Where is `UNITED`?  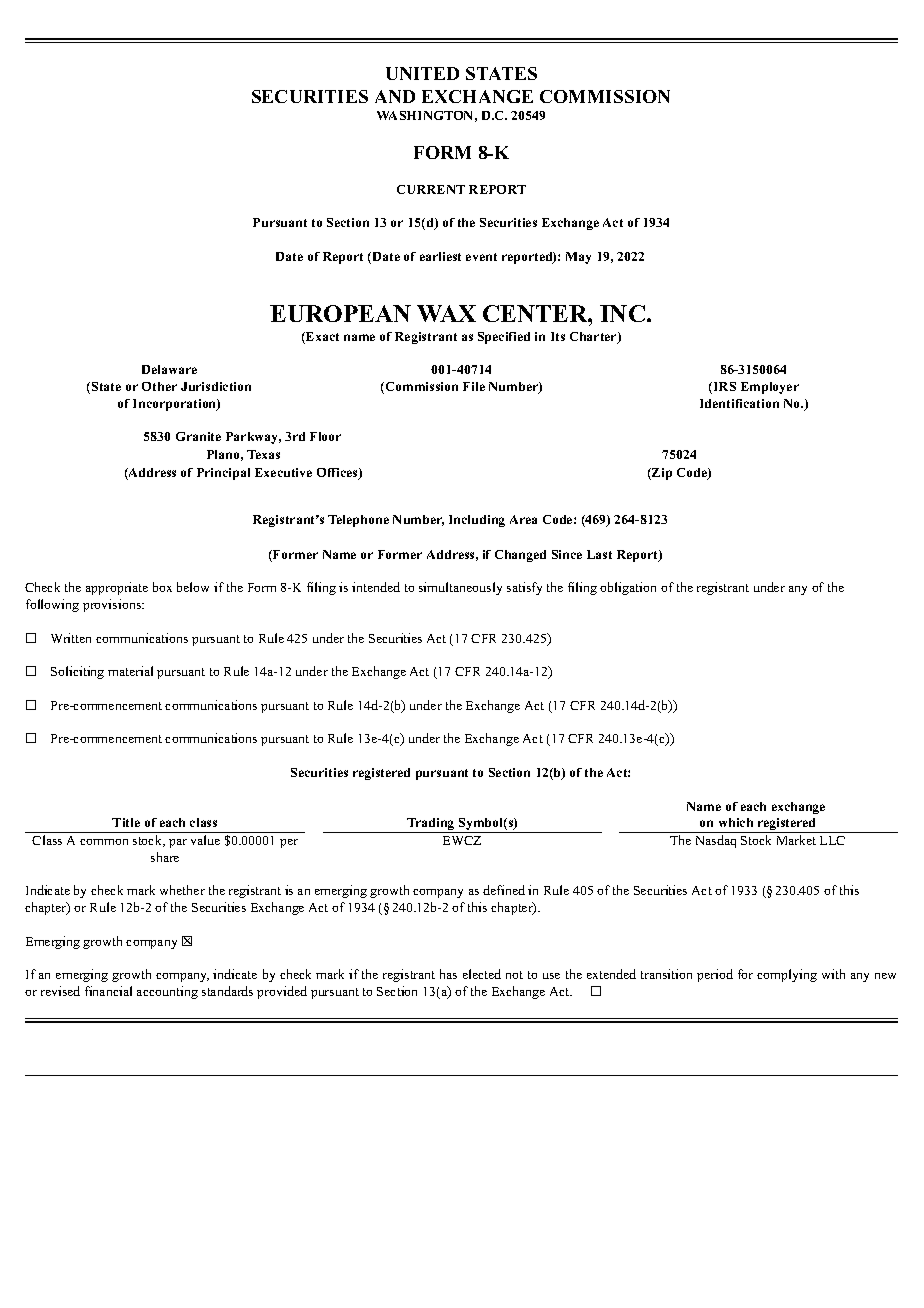 UNITED is located at coordinates (422, 73).
